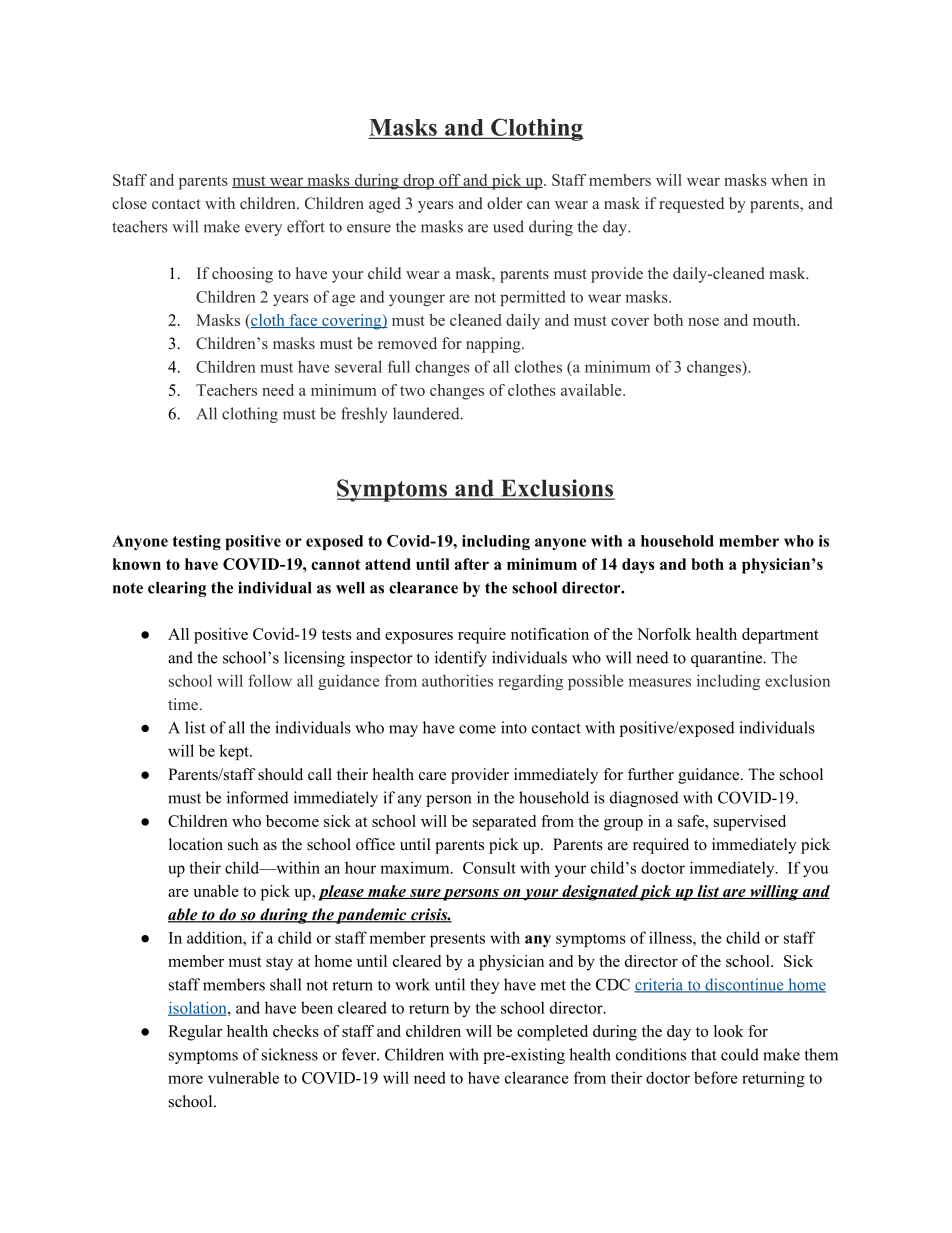 The width and height of the document is (952, 1233). Describe the element at coordinates (750, 823) in the document. I see `supervised` at that location.
